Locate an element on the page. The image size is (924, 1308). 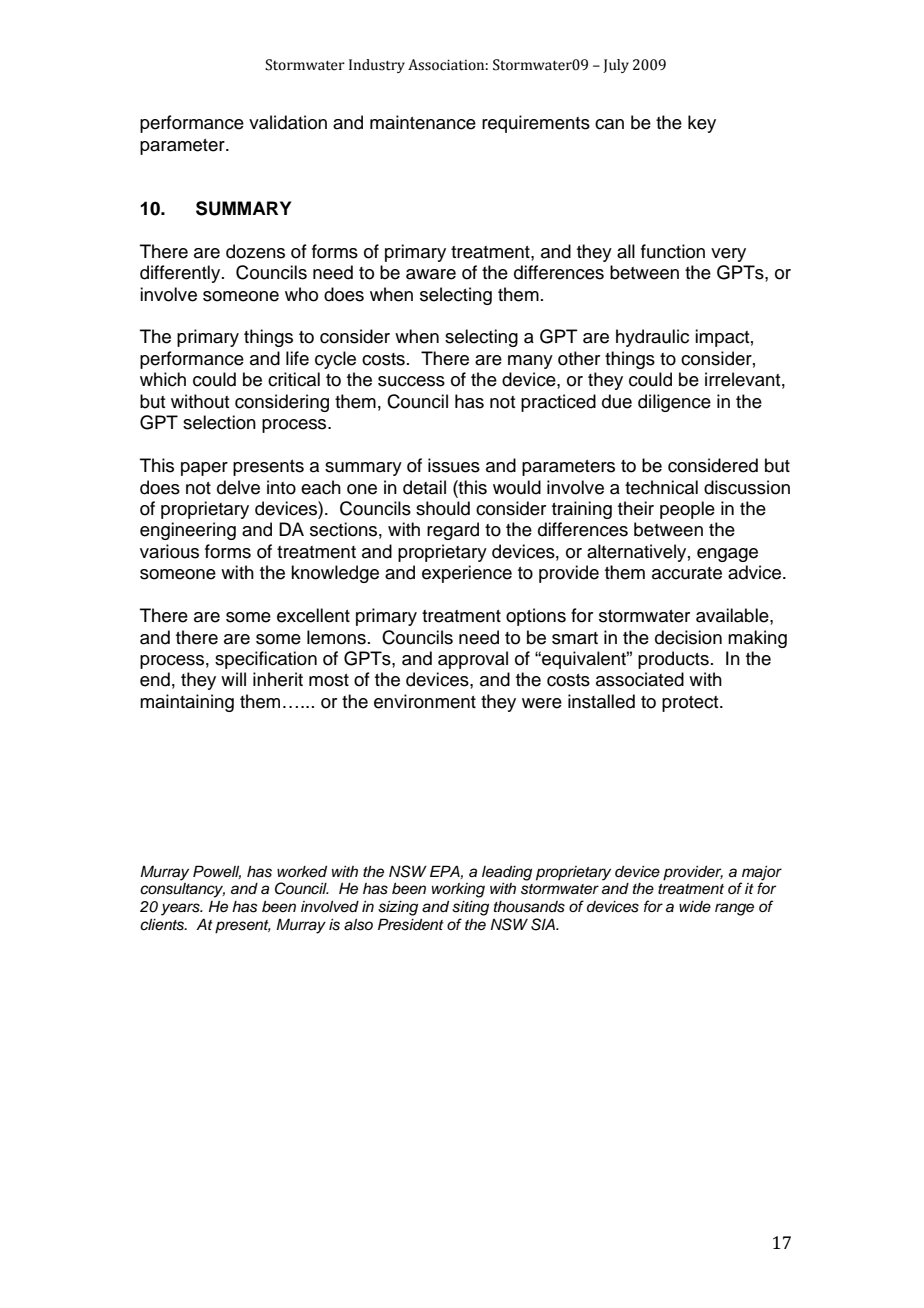
should is located at coordinates (443, 508).
